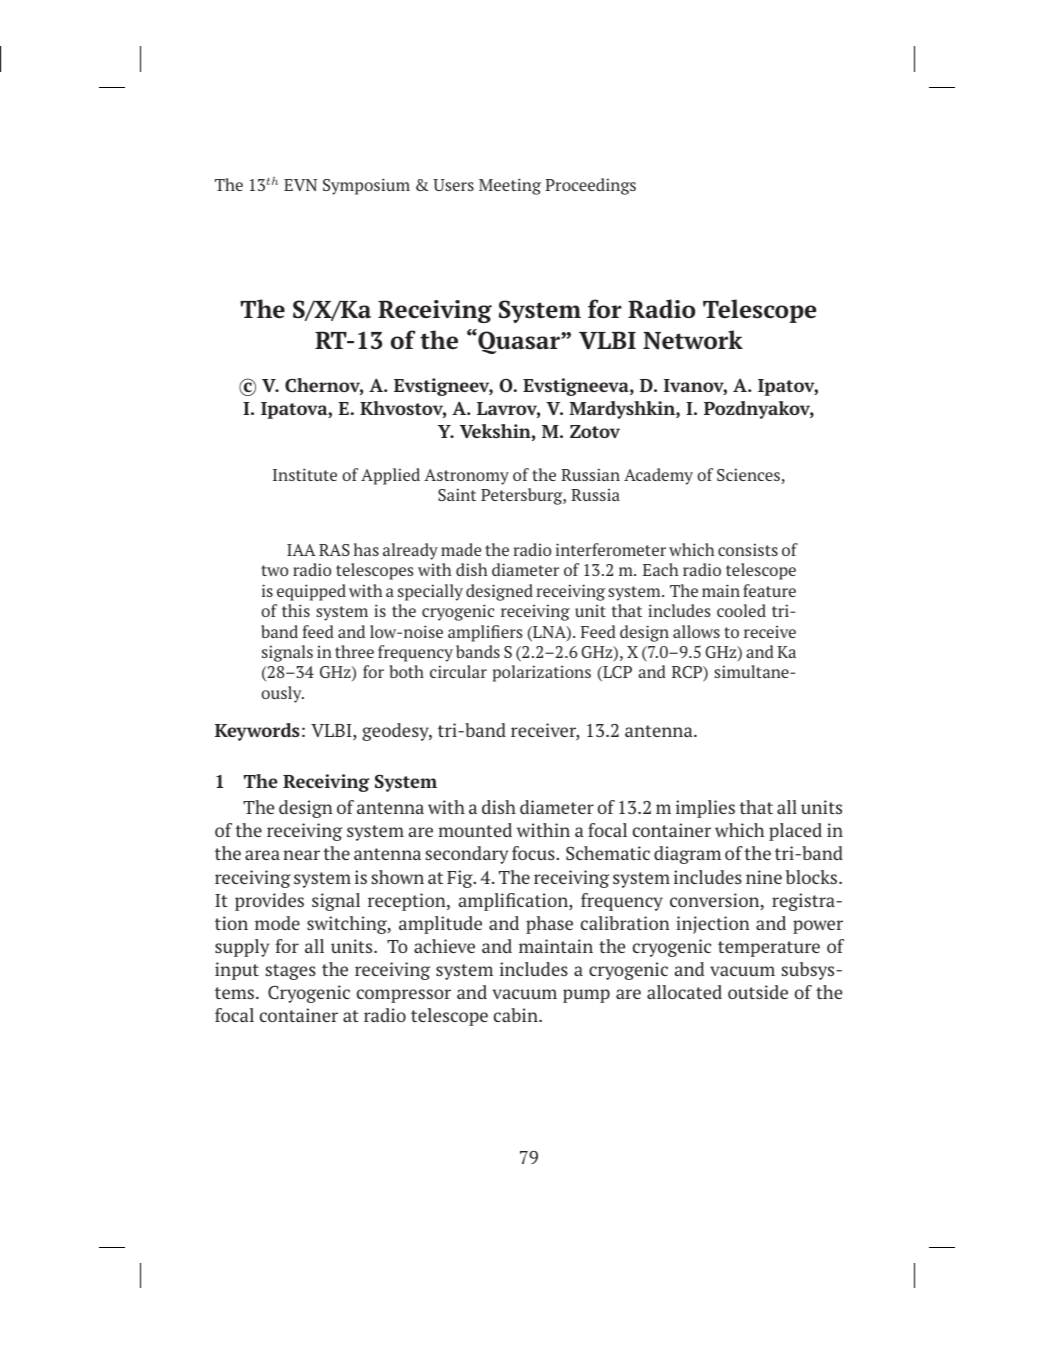 This screenshot has width=1044, height=1351. I want to click on amplifiers, so click(485, 633).
